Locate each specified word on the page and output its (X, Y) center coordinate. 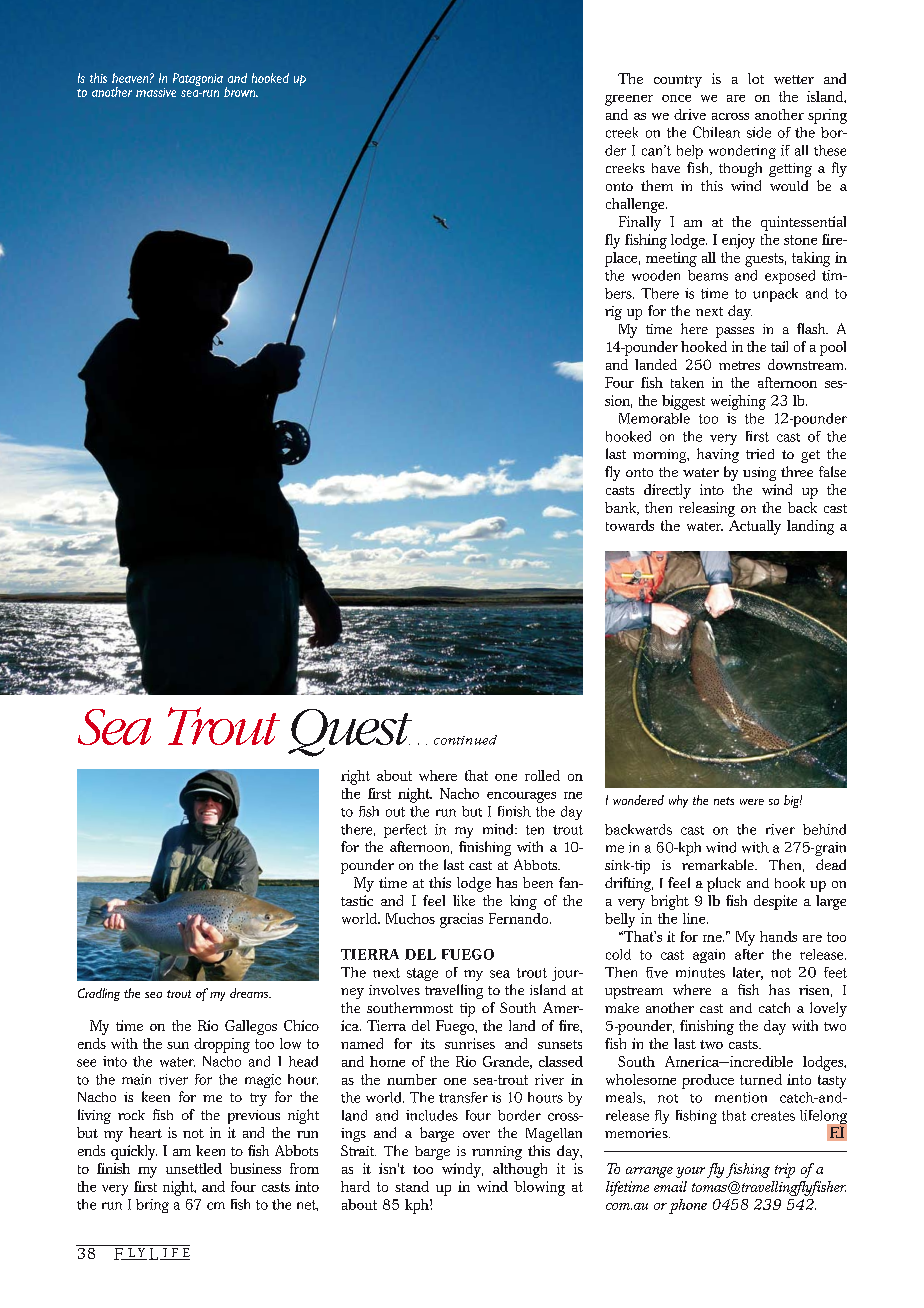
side (759, 132)
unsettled (194, 1168)
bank (622, 508)
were (752, 802)
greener (629, 100)
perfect (405, 831)
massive (156, 92)
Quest (350, 733)
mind (499, 829)
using (759, 474)
